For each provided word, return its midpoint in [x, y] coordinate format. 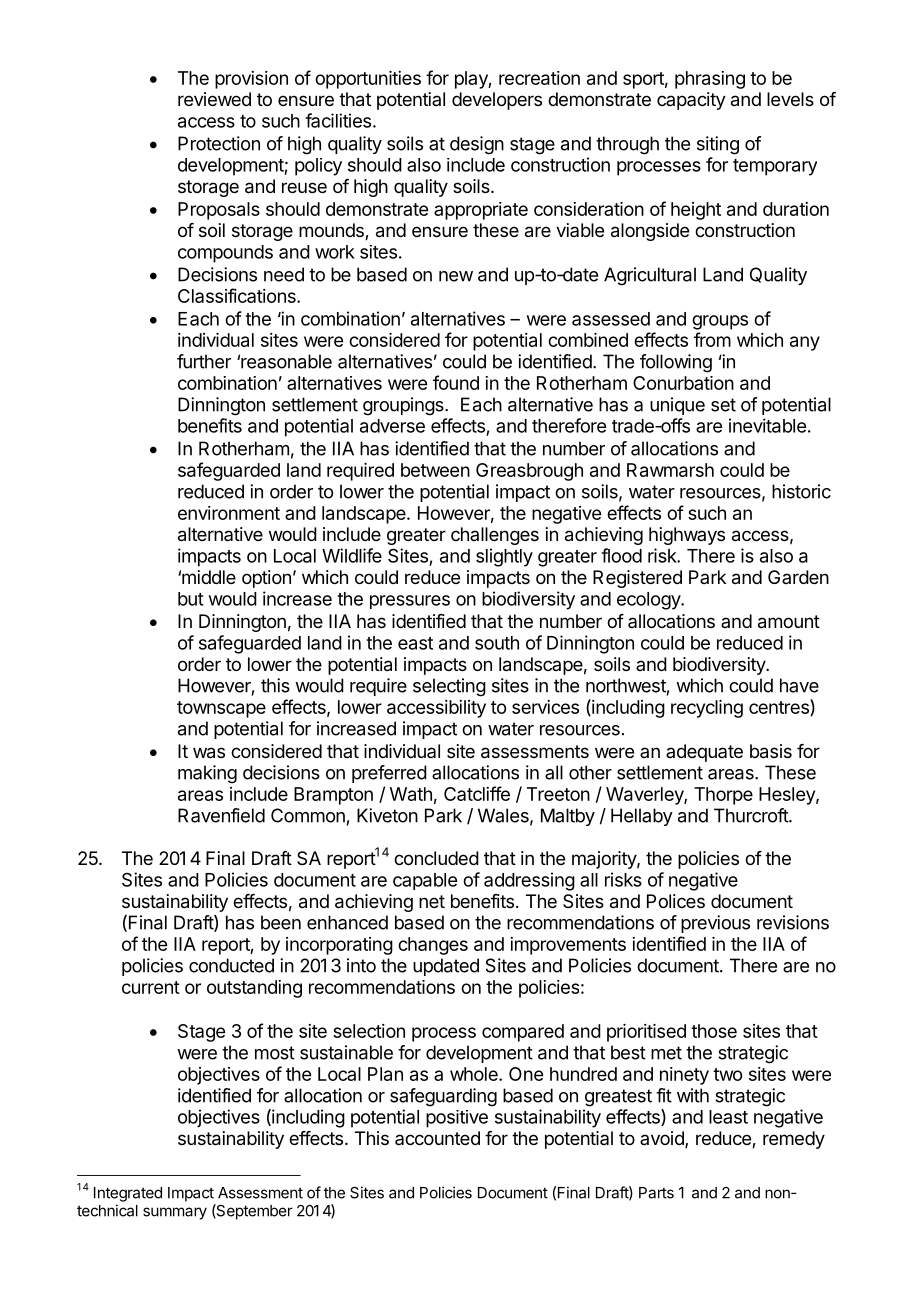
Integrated [128, 1194]
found [456, 382]
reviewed [214, 99]
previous [715, 924]
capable [425, 881]
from [712, 339]
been [281, 922]
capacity [691, 101]
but [191, 599]
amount [789, 622]
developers [497, 101]
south [497, 643]
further [204, 361]
